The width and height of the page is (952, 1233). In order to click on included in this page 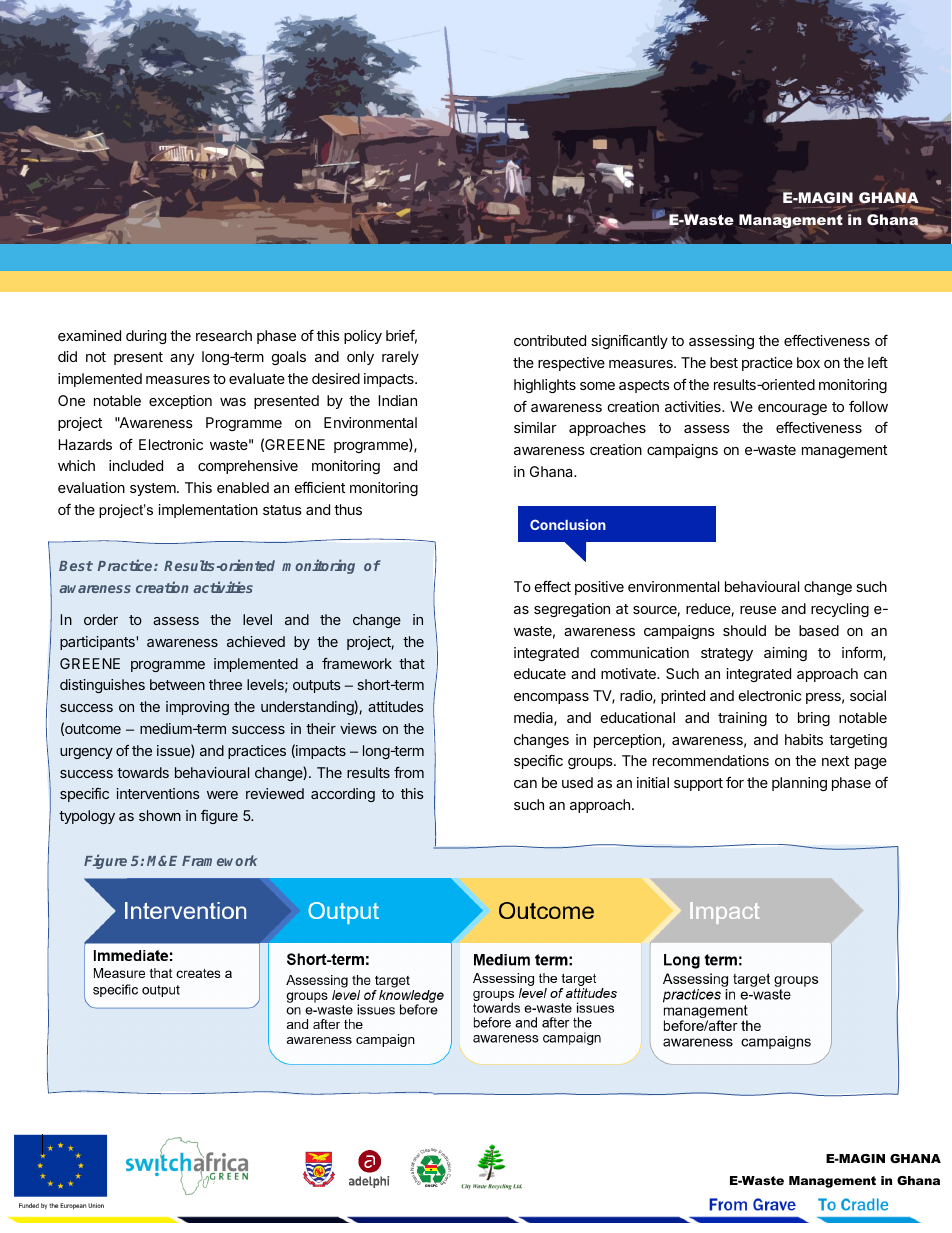, I will do `click(136, 465)`.
